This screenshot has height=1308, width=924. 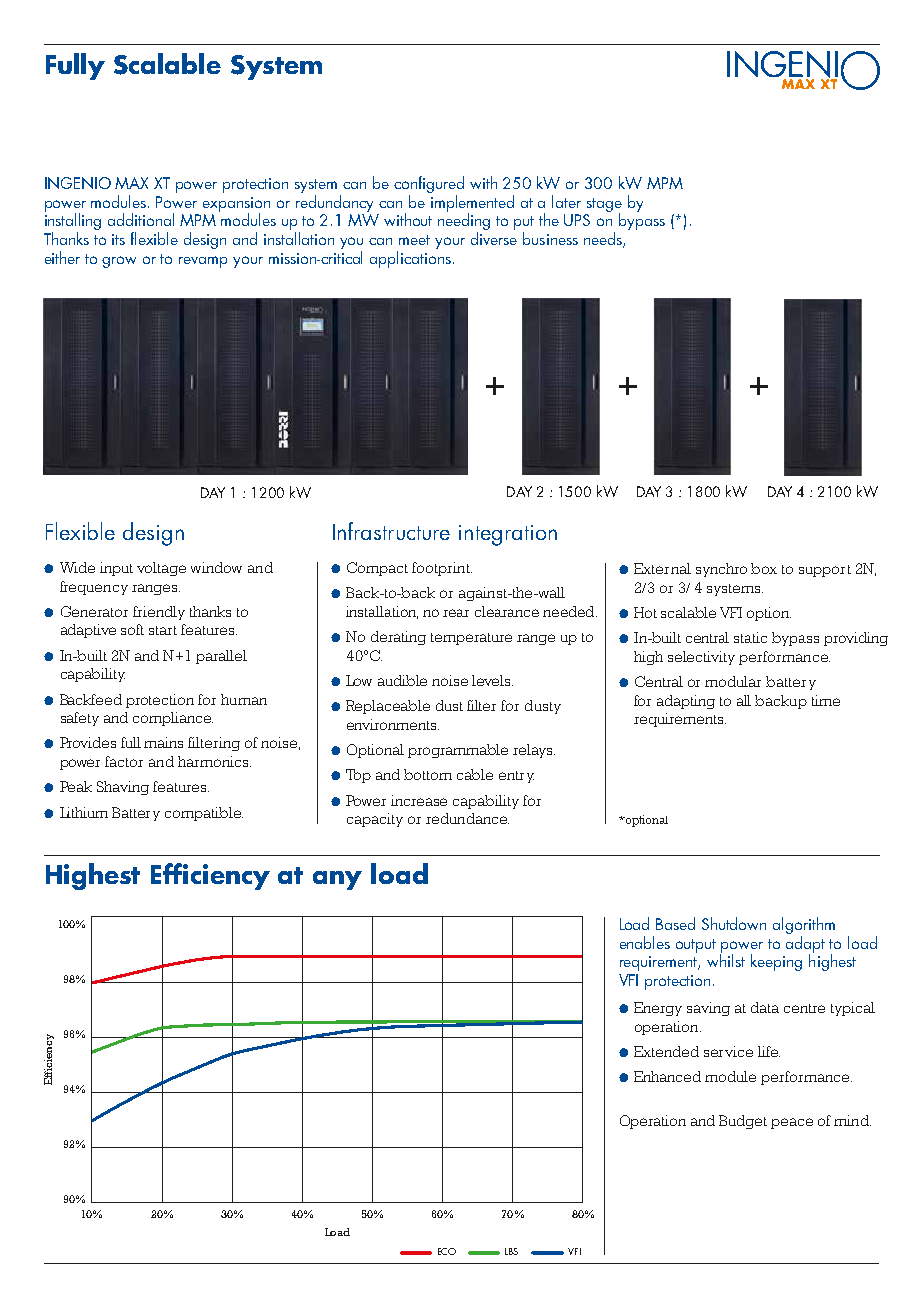 I want to click on needing, so click(x=464, y=222).
